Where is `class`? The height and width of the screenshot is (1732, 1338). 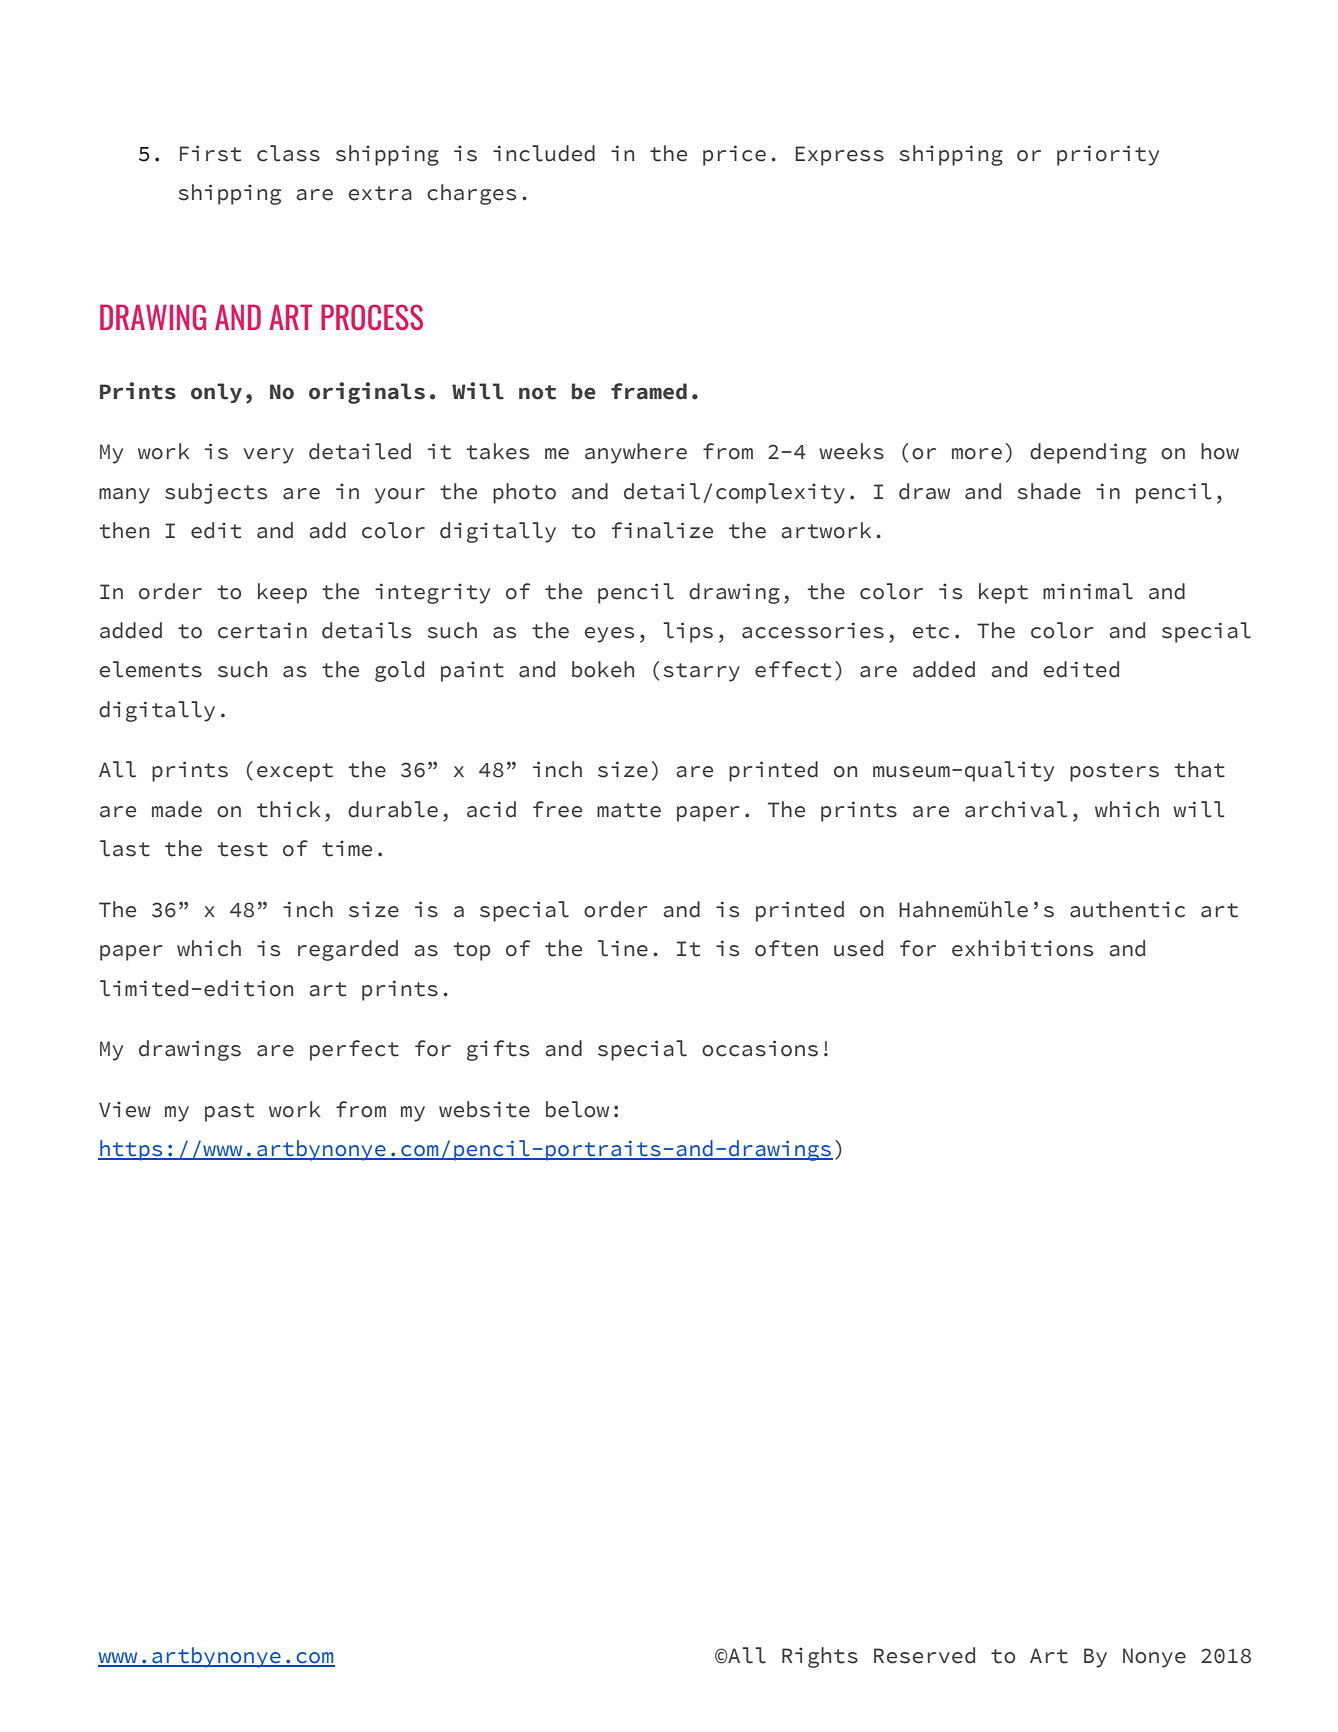
class is located at coordinates (288, 153).
